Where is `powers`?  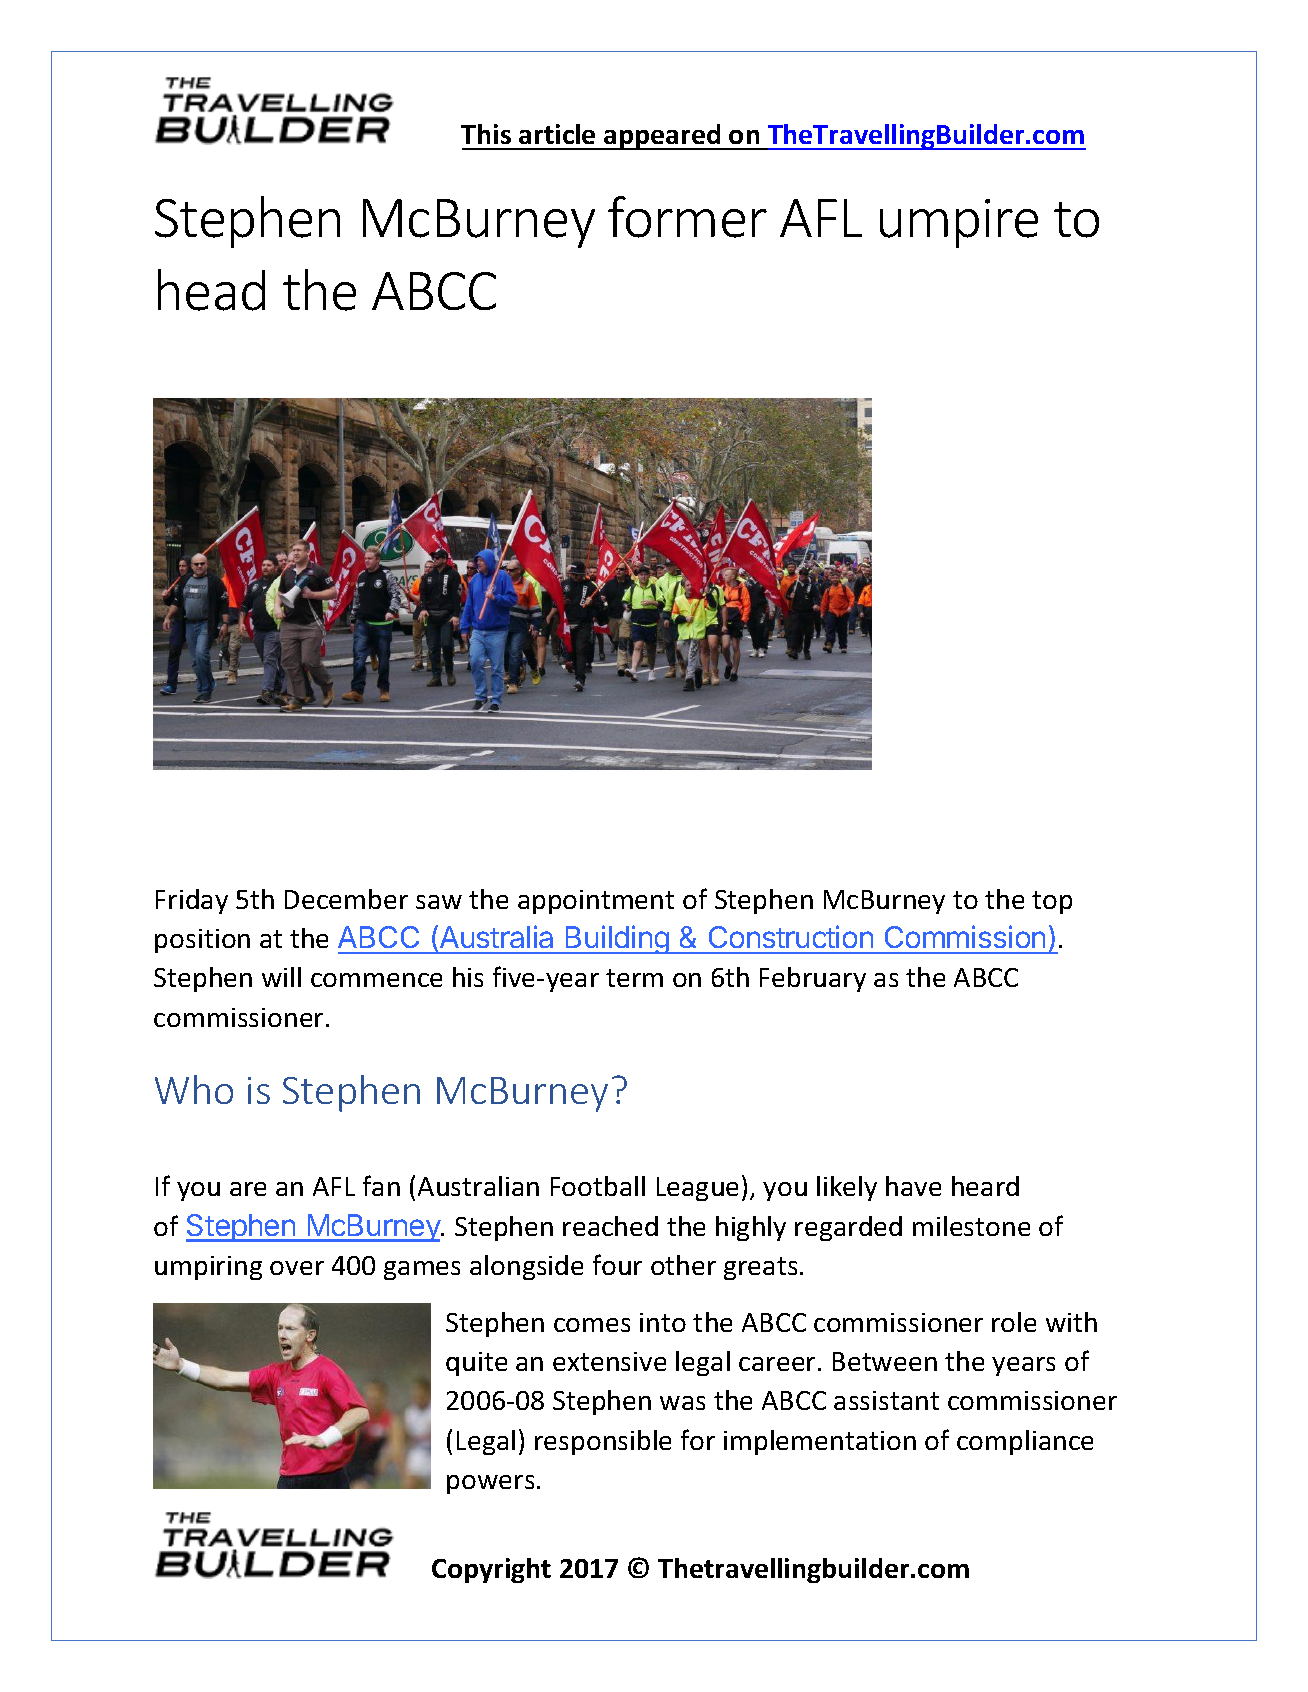
powers is located at coordinates (490, 1484).
